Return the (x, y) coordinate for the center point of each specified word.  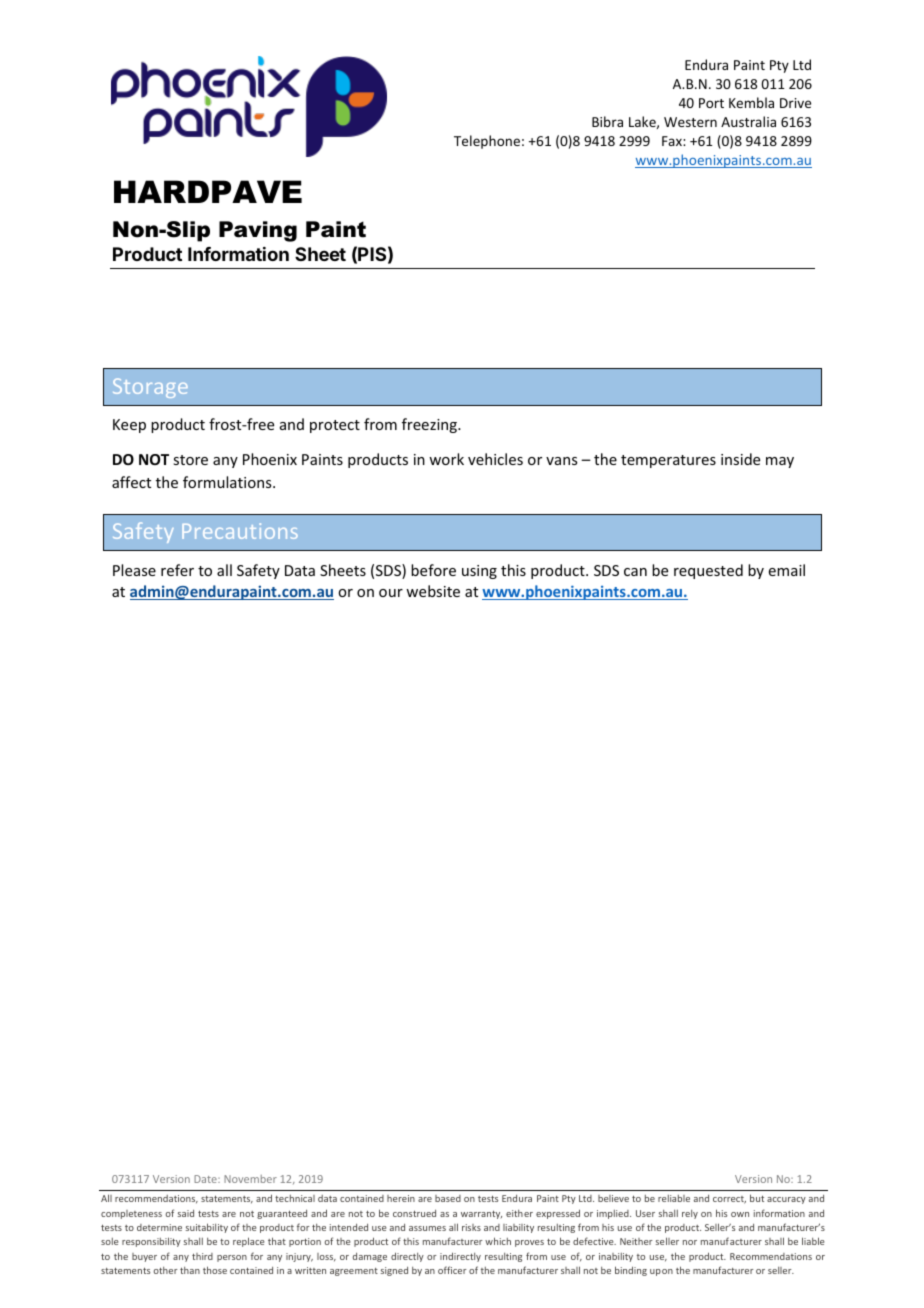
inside (740, 459)
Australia (748, 121)
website (433, 591)
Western (690, 122)
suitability (207, 1228)
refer (177, 570)
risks (471, 1227)
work (446, 459)
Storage (150, 388)
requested (708, 571)
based (448, 1198)
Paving (258, 231)
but (757, 1198)
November (250, 1179)
